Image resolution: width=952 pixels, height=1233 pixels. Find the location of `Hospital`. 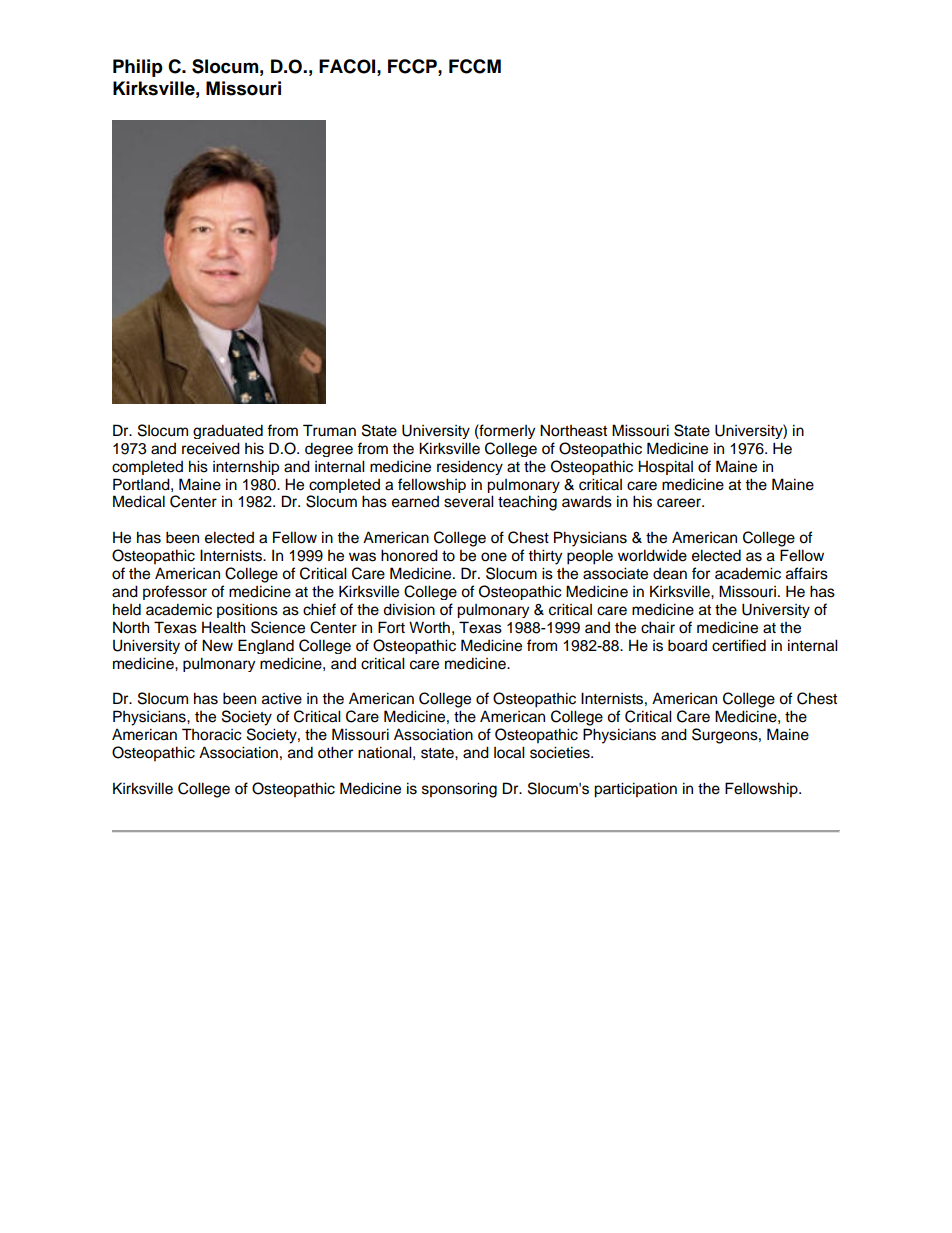

Hospital is located at coordinates (665, 467).
